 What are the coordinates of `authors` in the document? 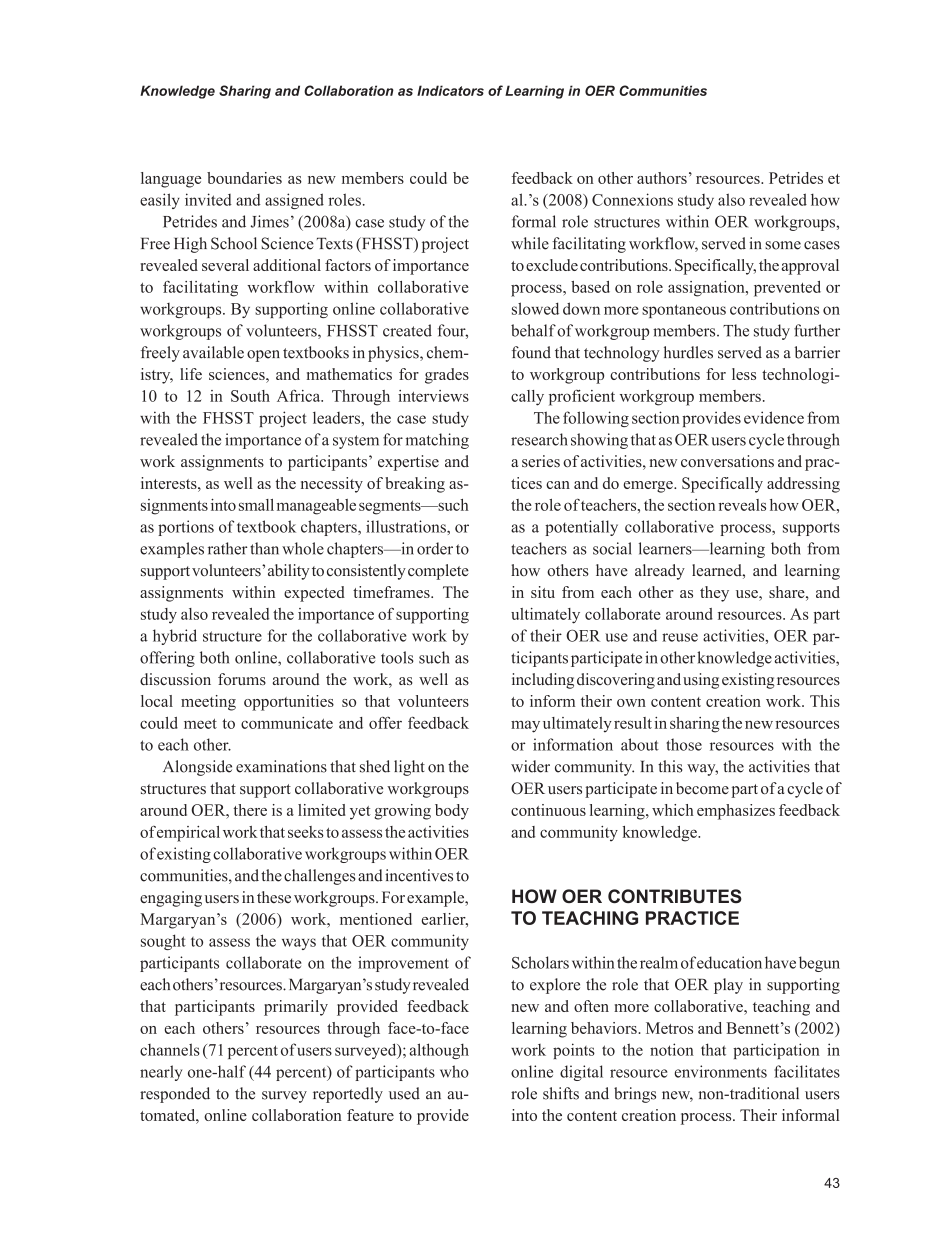 It's located at (662, 178).
